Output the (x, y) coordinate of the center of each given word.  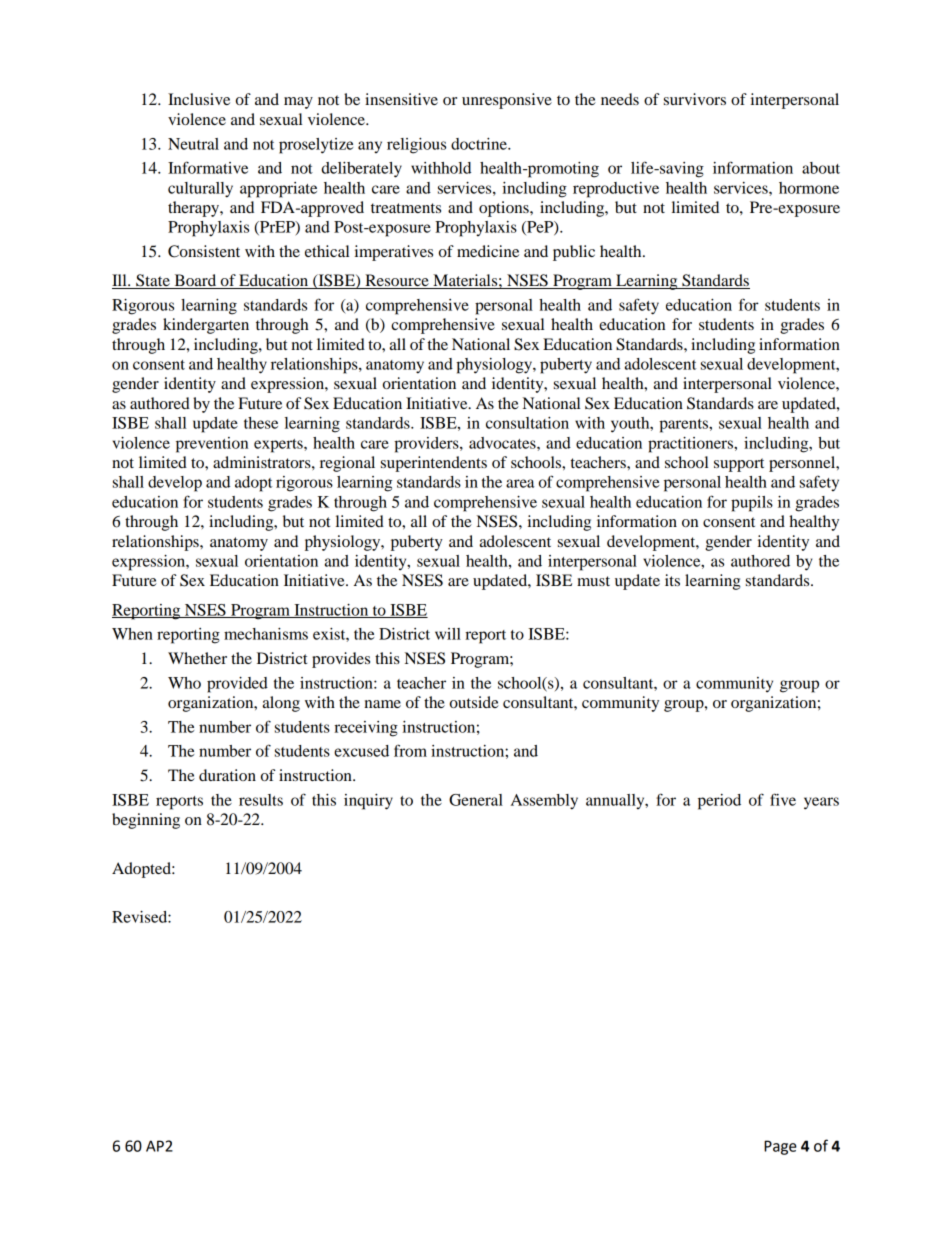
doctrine (480, 144)
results (261, 800)
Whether (197, 658)
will (448, 634)
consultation (527, 423)
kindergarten (206, 326)
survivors (695, 99)
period (719, 802)
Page (780, 1147)
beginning (146, 821)
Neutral (193, 144)
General (476, 800)
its (672, 580)
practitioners (691, 445)
